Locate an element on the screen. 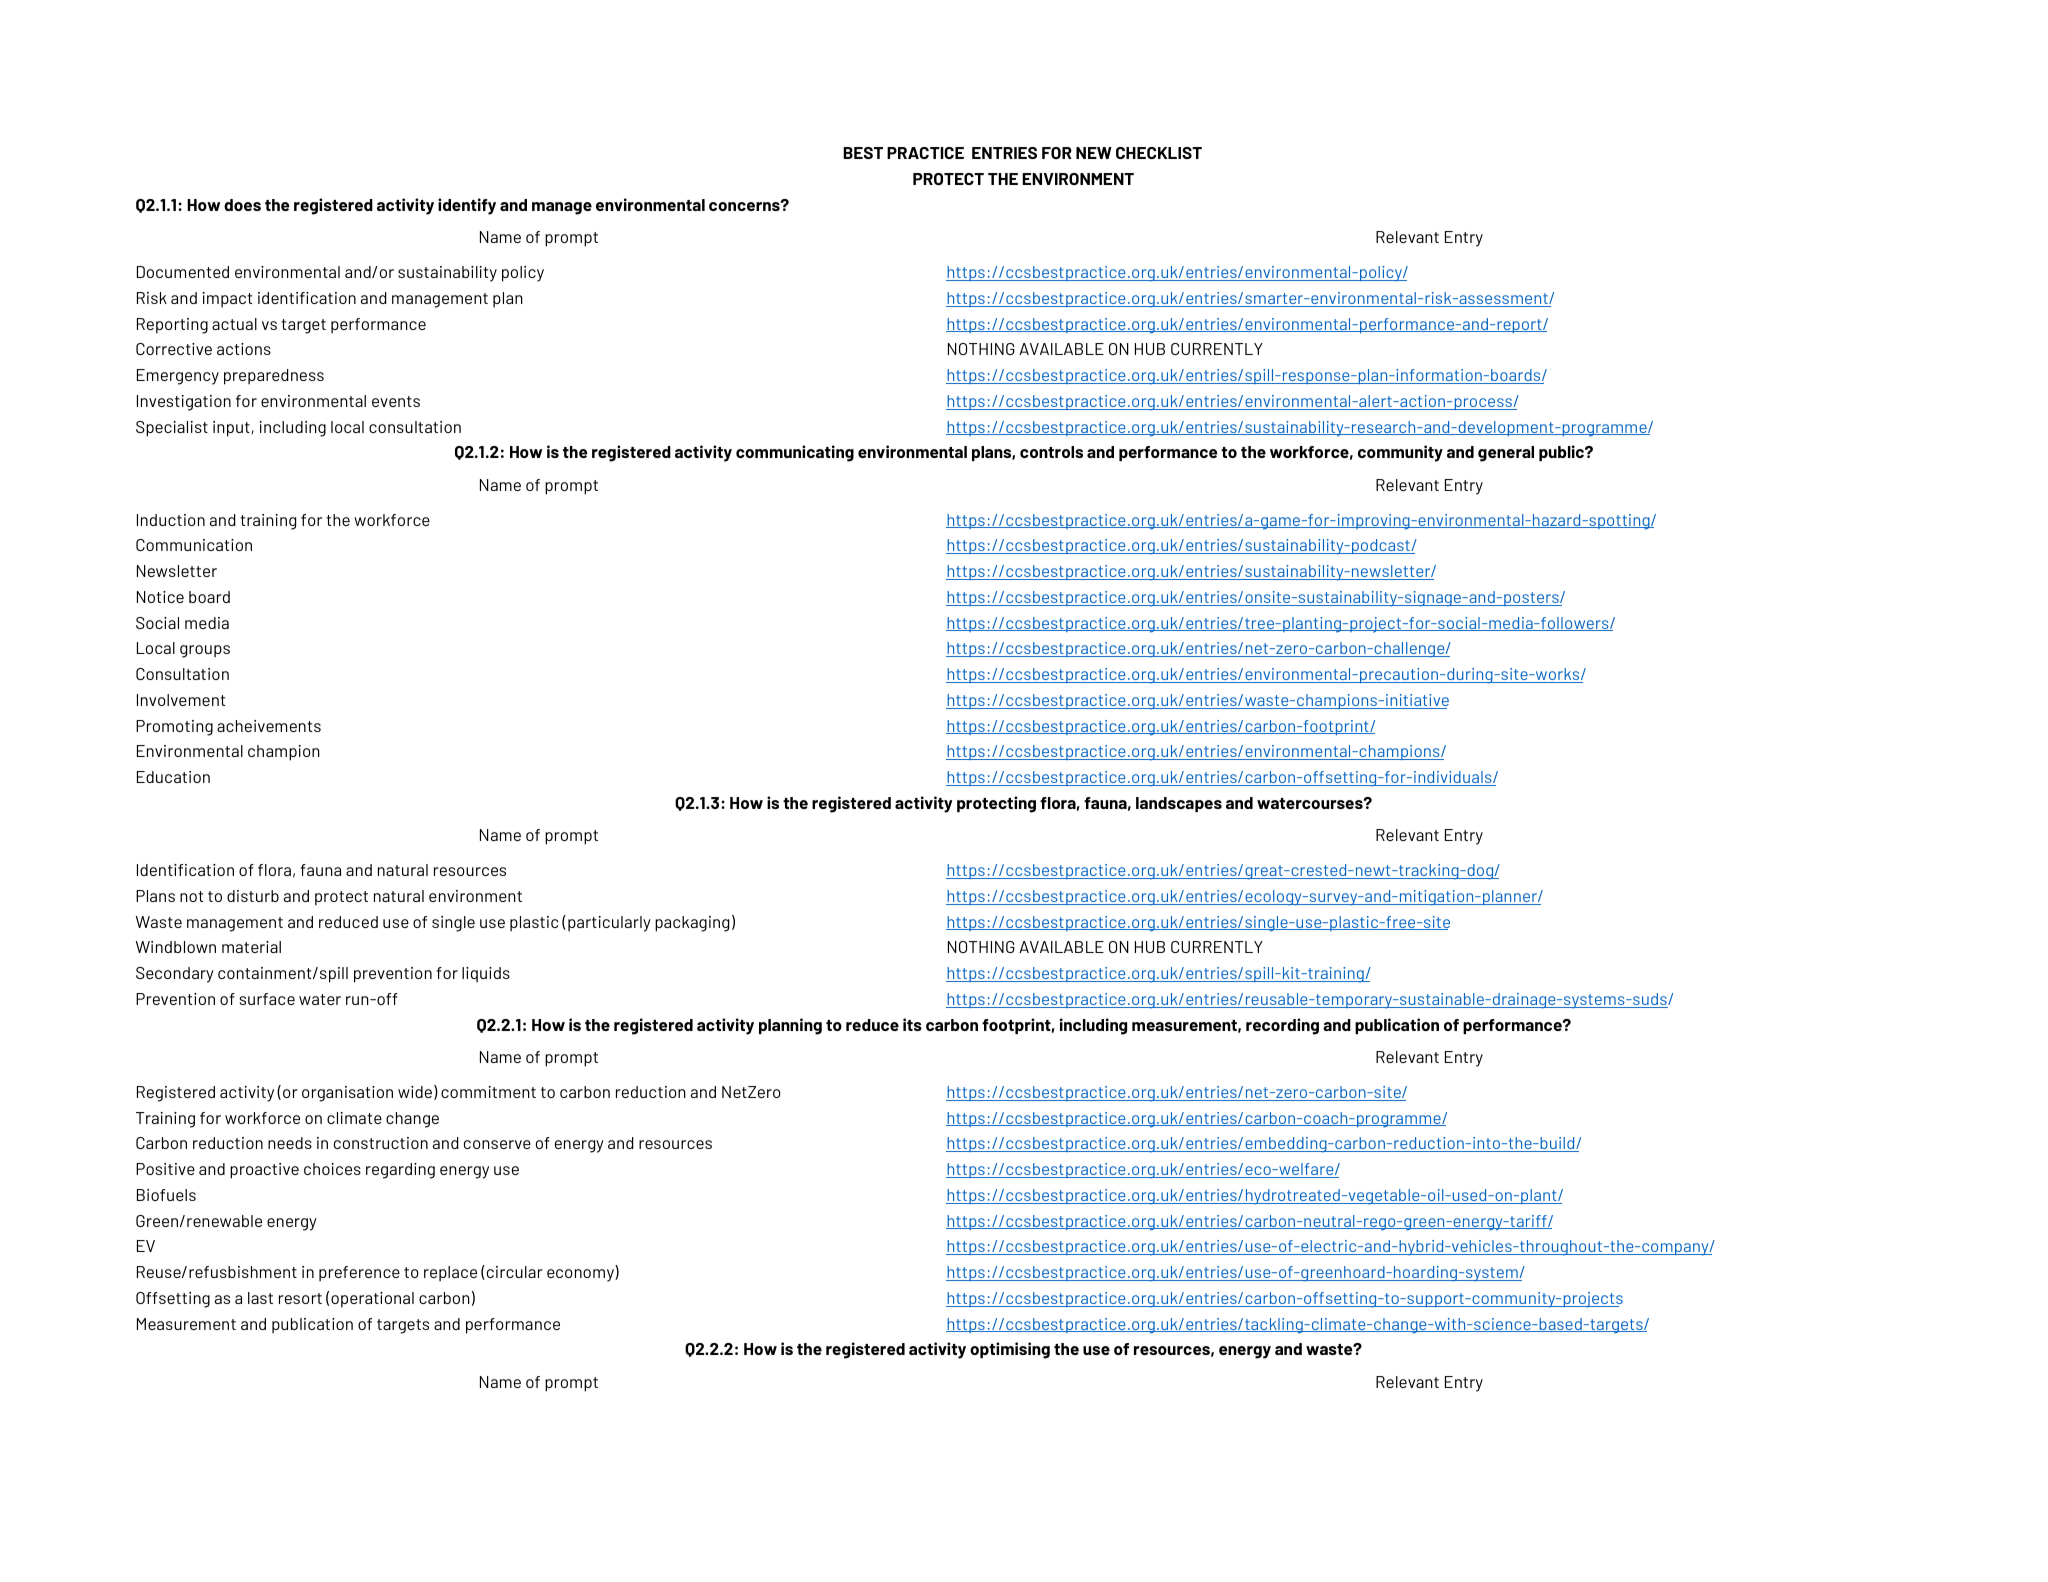 The height and width of the screenshot is (1582, 2048). surface is located at coordinates (267, 999).
